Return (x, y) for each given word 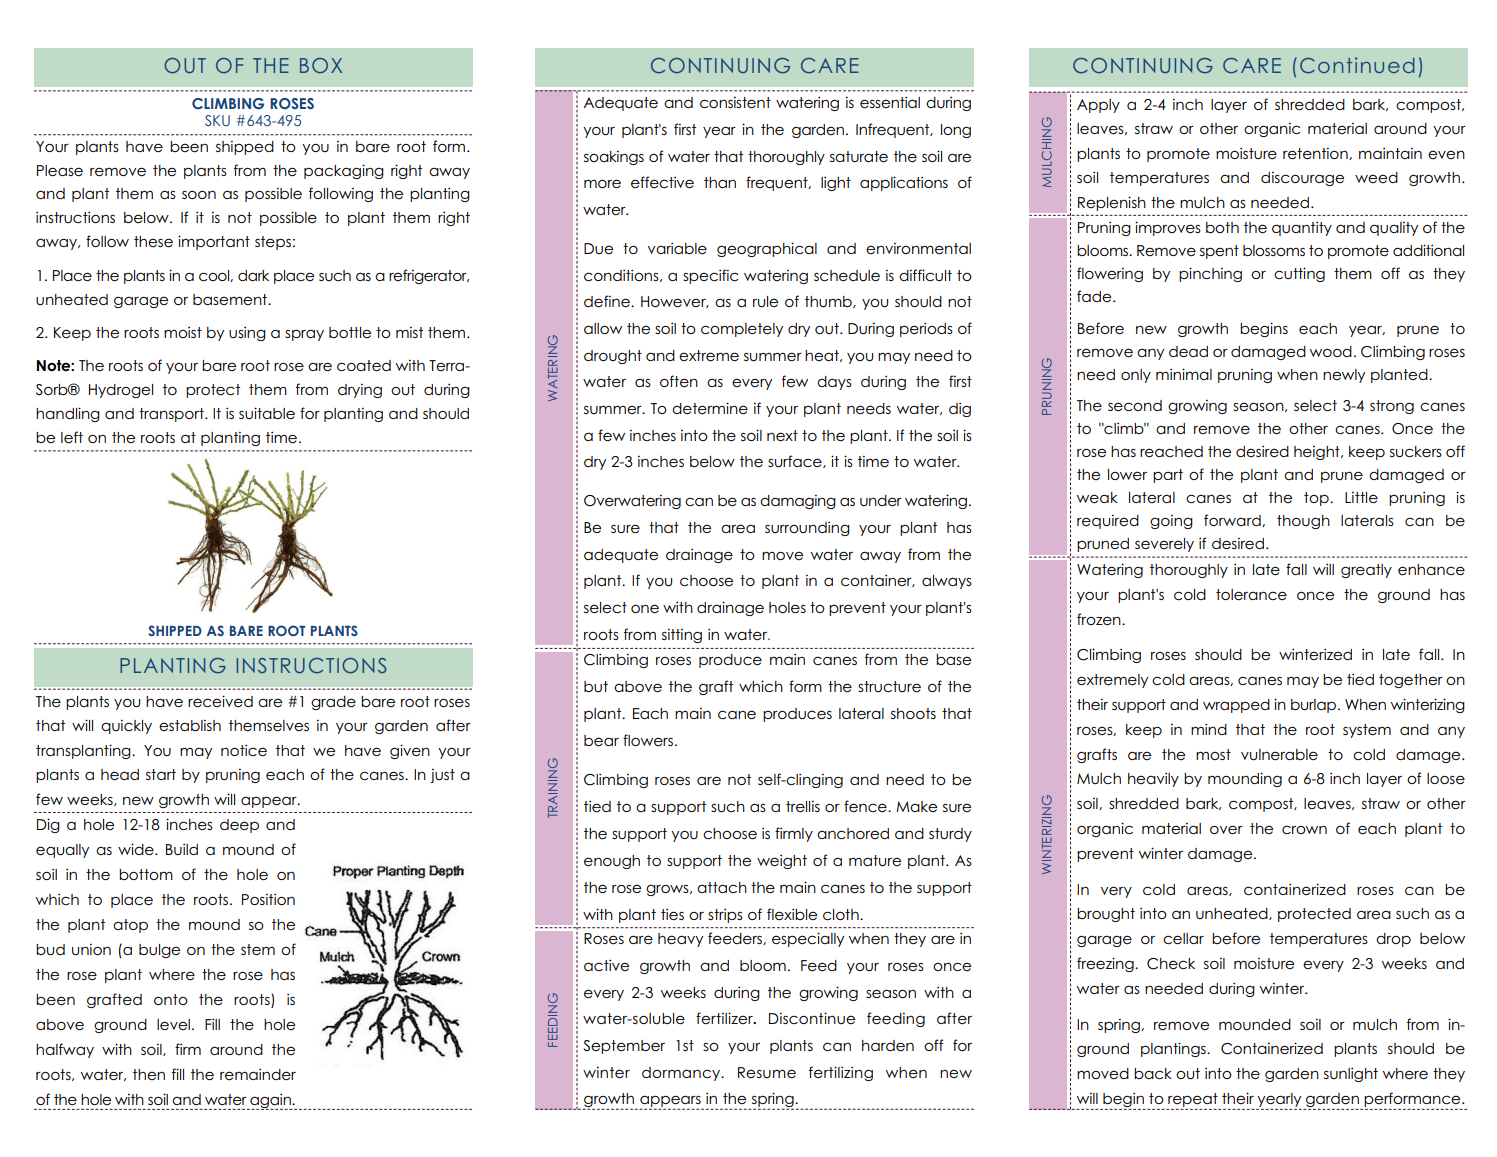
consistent (735, 103)
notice (244, 750)
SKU (217, 120)
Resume (767, 1073)
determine (710, 408)
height (1318, 453)
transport (172, 415)
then (149, 1074)
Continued (1357, 65)
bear (601, 741)
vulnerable (1279, 755)
